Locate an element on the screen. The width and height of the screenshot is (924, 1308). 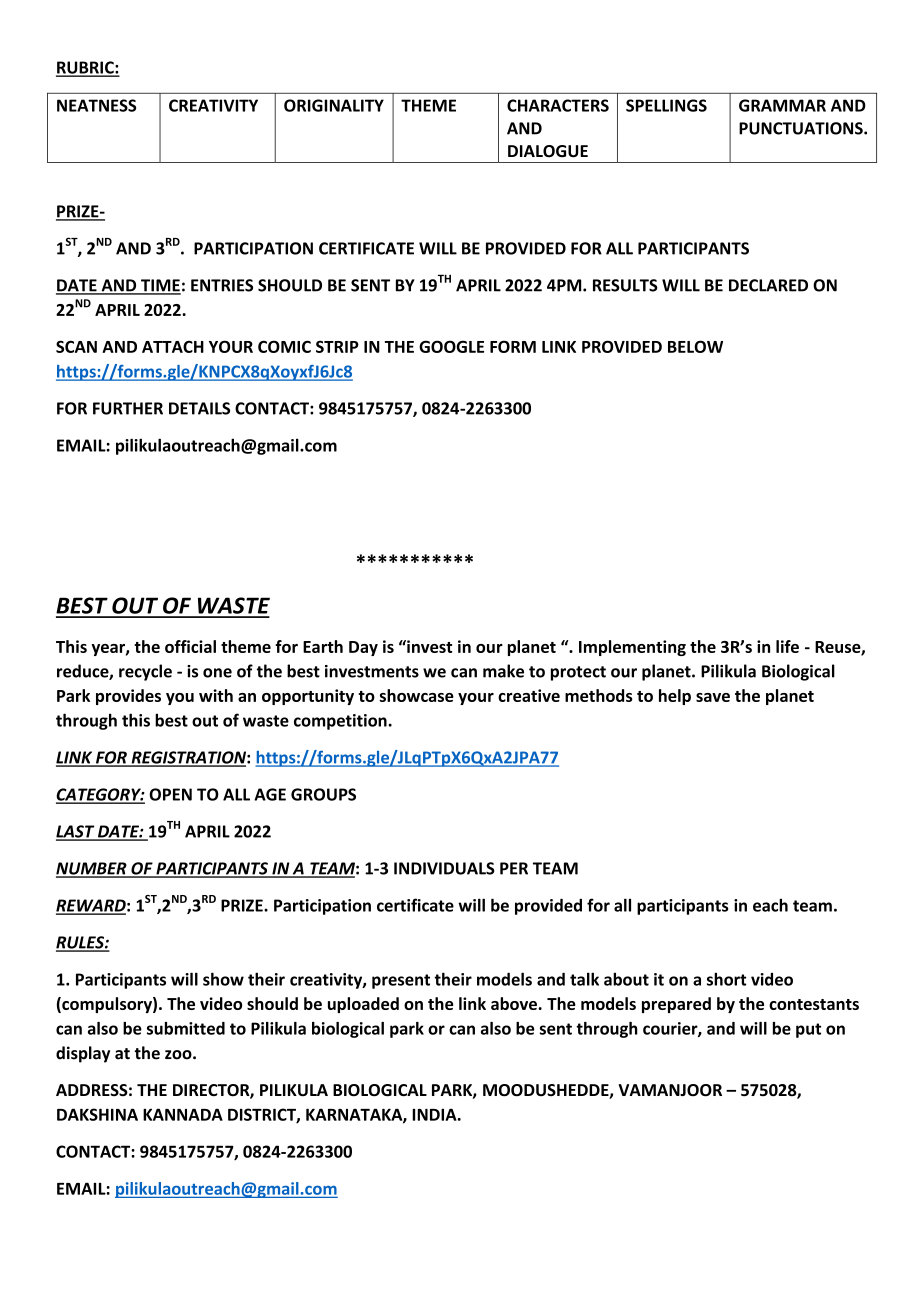
DIALOGUE is located at coordinates (548, 151).
